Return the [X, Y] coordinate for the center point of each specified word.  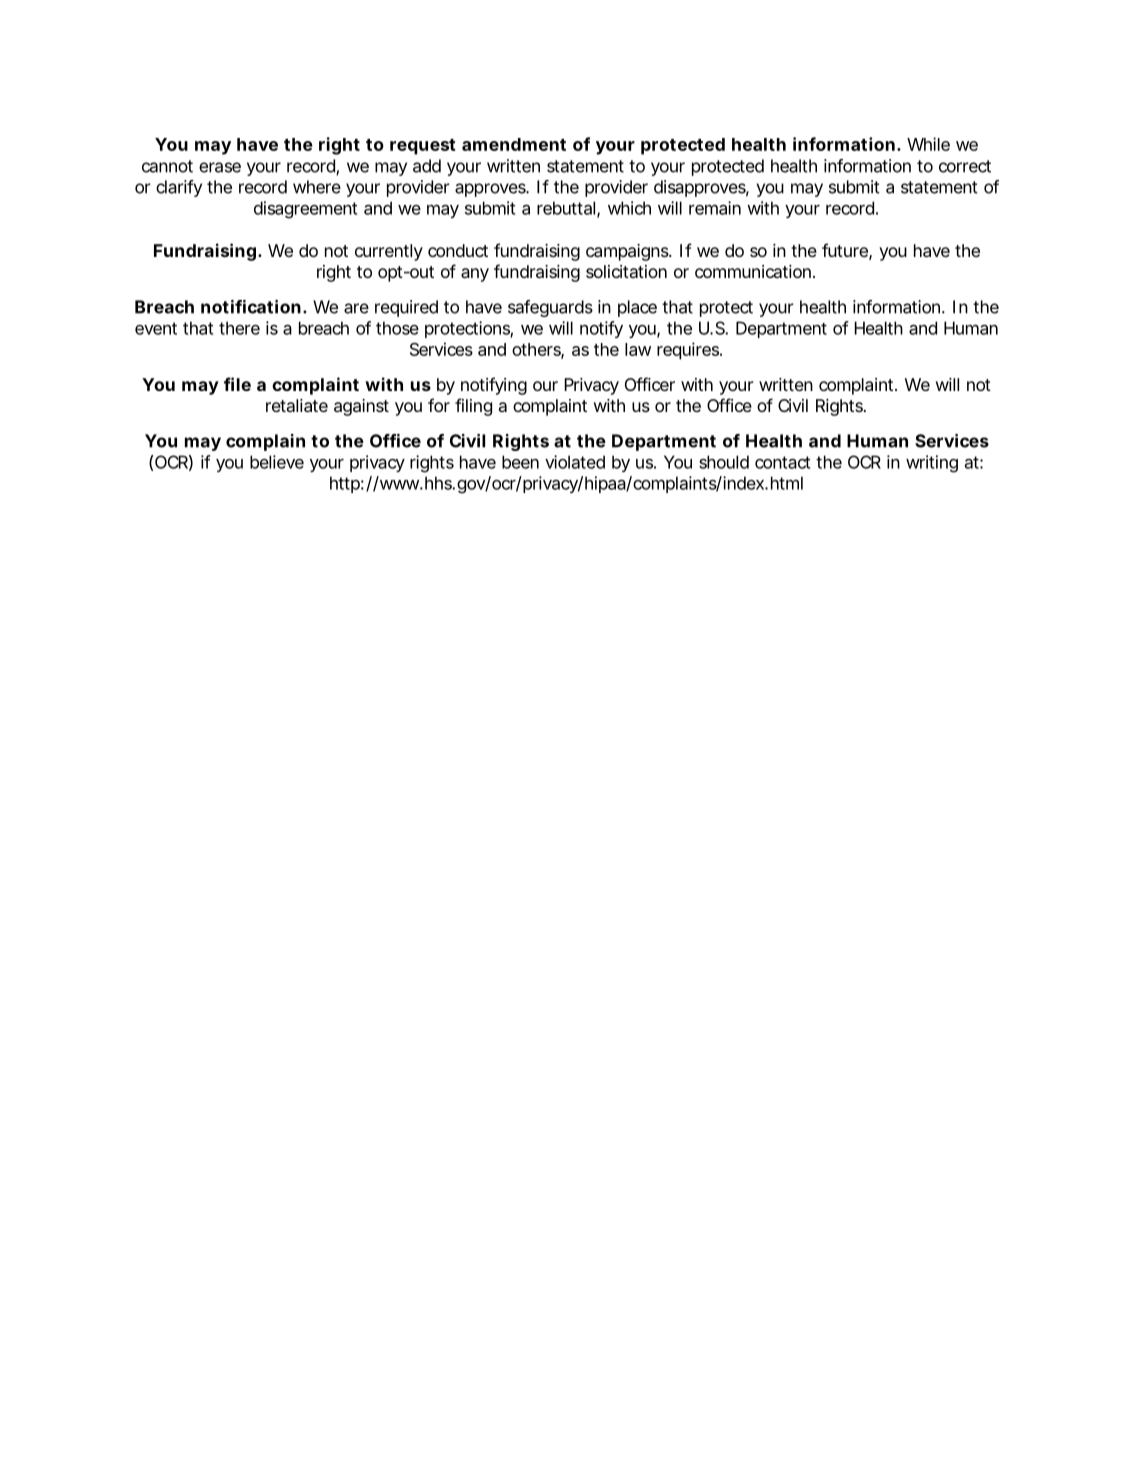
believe [277, 462]
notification [251, 307]
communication [753, 271]
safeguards [550, 308]
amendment [514, 144]
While [928, 144]
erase [220, 167]
